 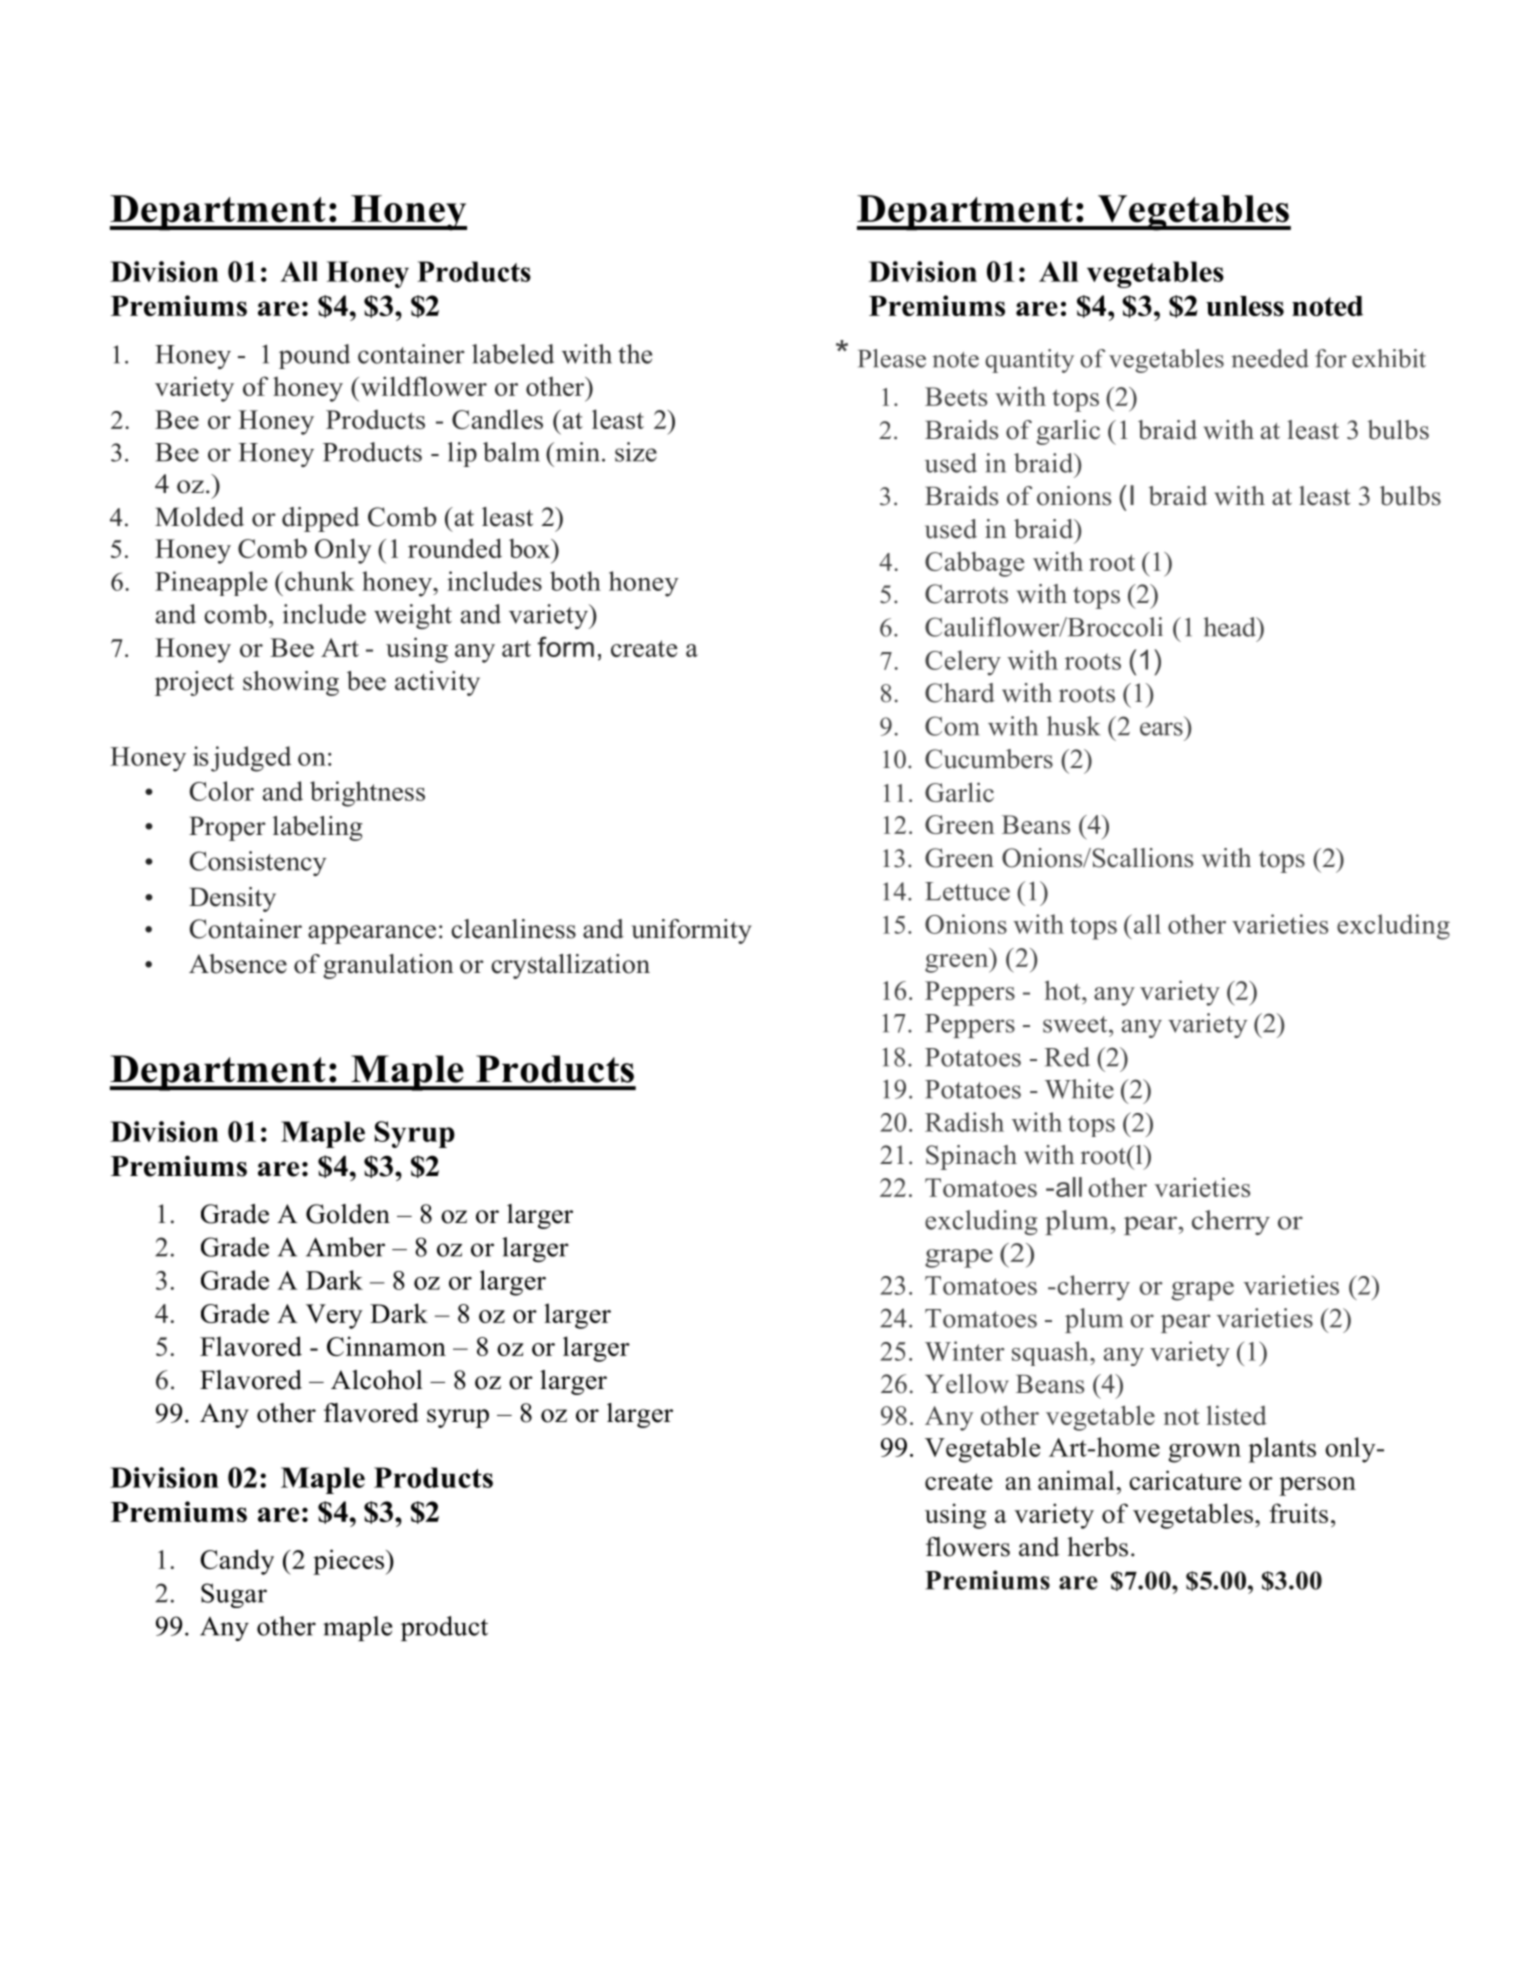 I want to click on Chard, so click(x=960, y=693).
